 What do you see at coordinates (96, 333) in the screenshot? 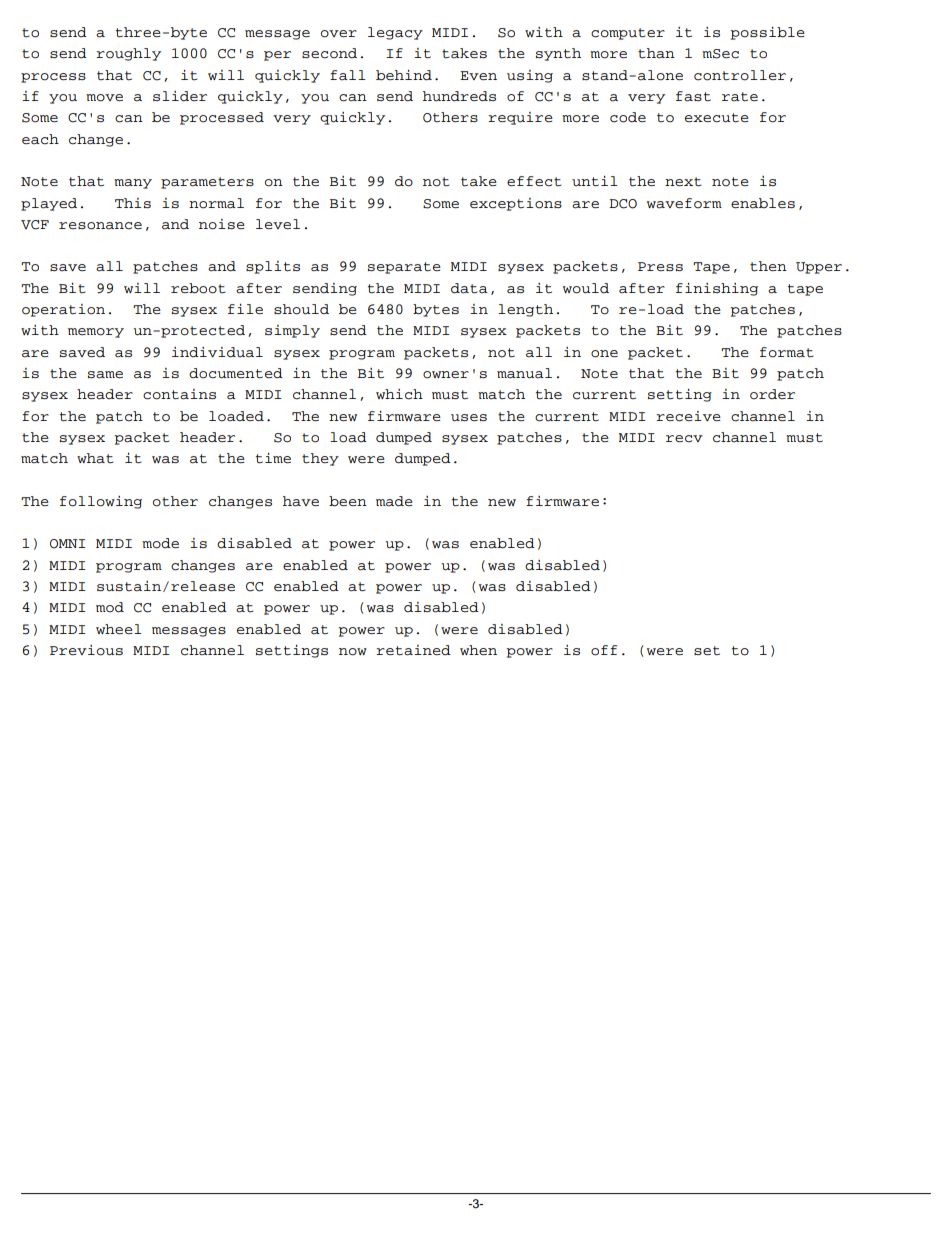
I see `memory` at bounding box center [96, 333].
